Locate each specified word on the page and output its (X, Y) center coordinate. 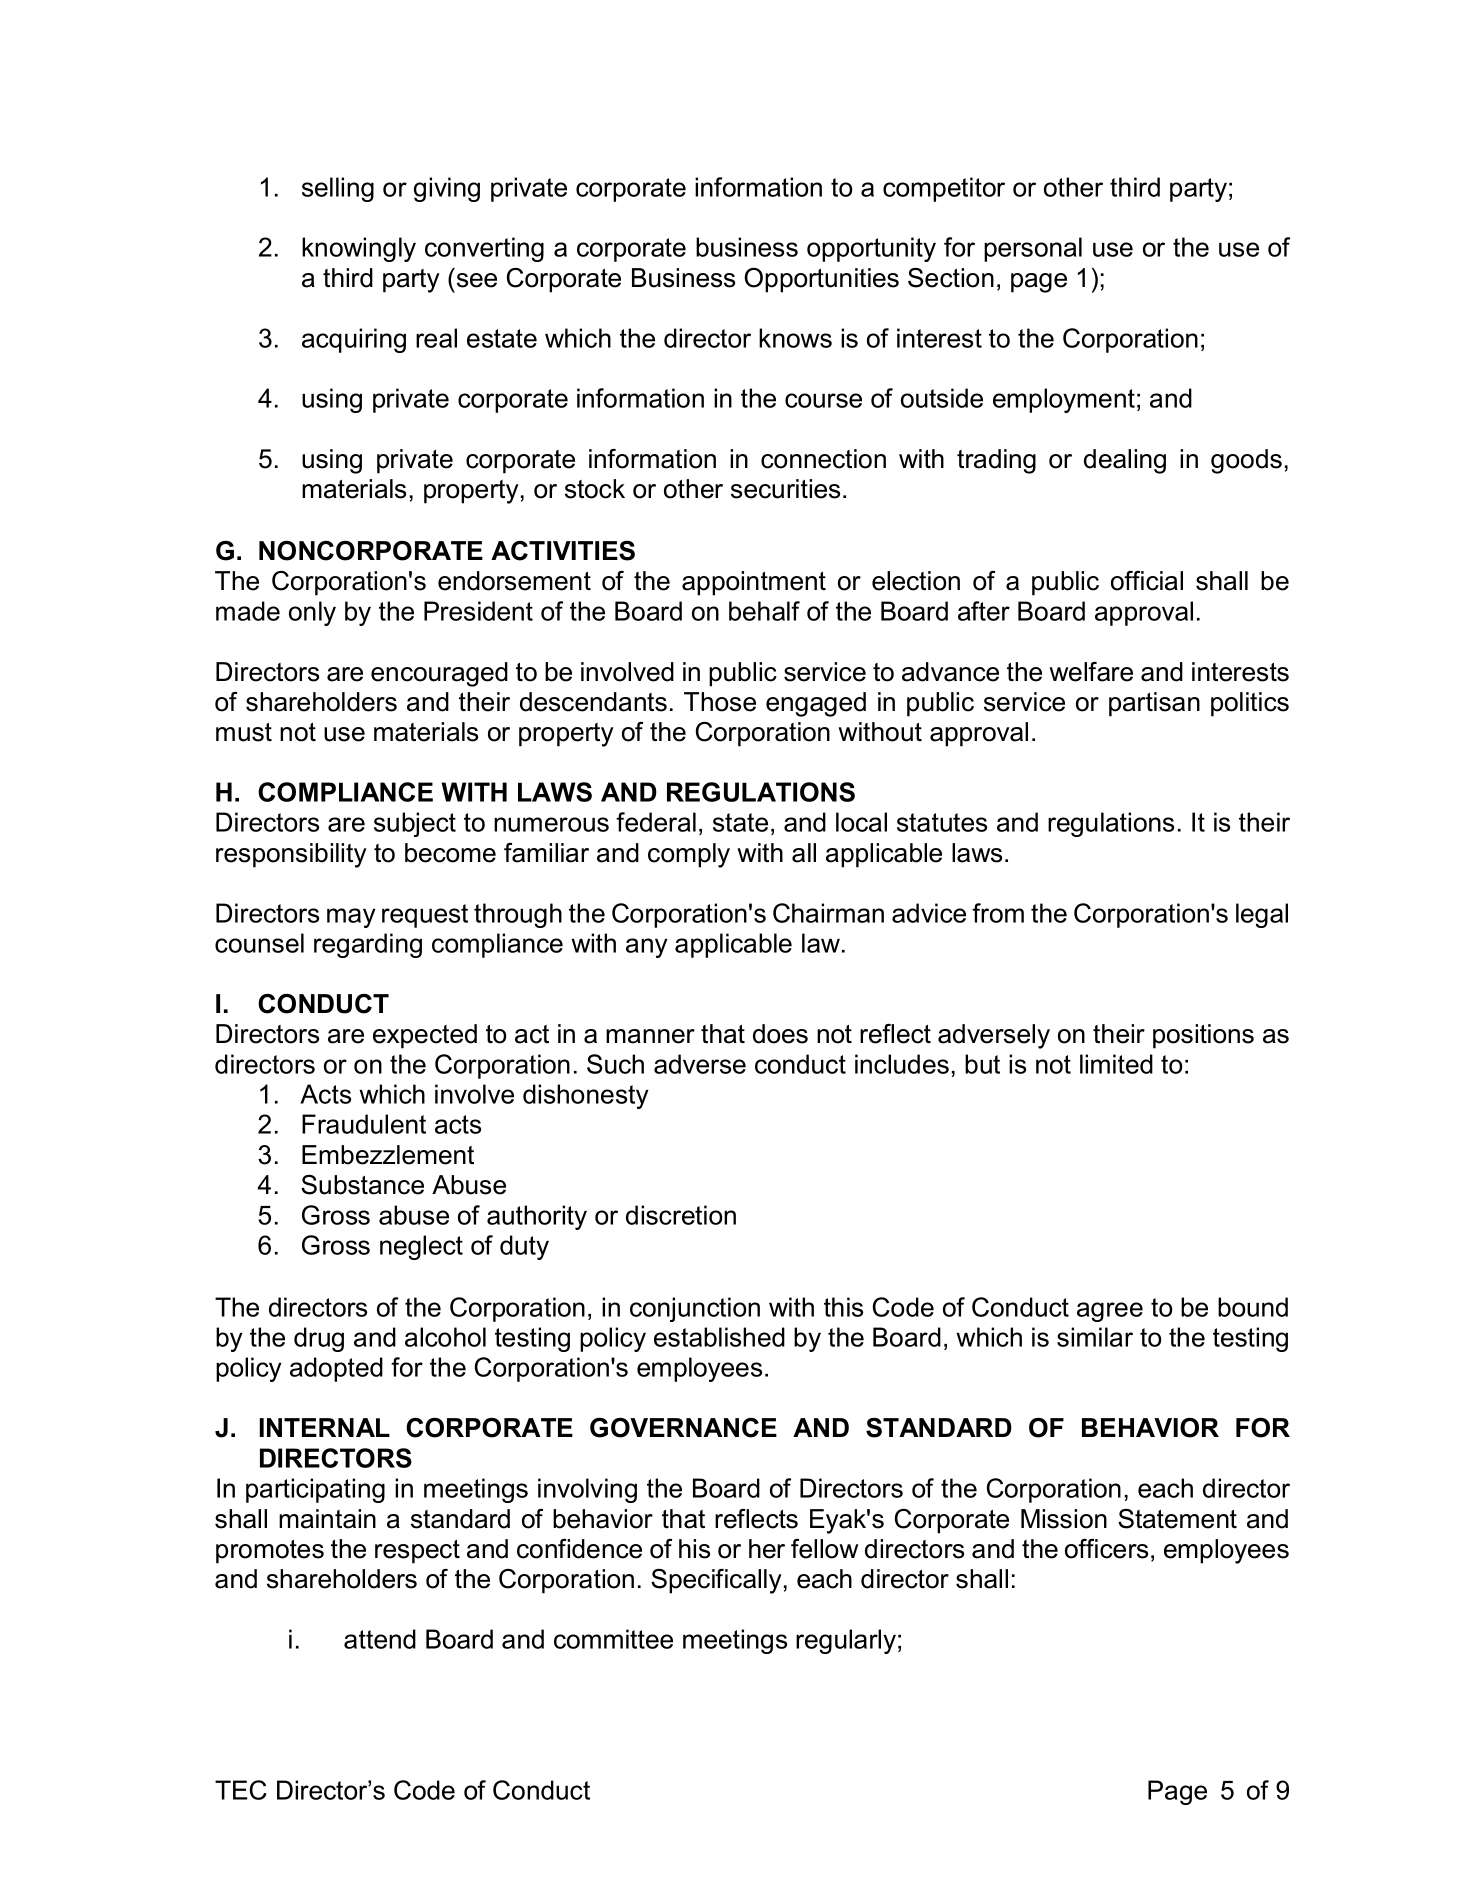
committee (613, 1639)
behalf (764, 611)
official (1147, 581)
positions (1203, 1036)
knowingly (359, 249)
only (312, 613)
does (780, 1034)
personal (1033, 249)
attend (380, 1639)
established (719, 1337)
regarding (368, 945)
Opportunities (821, 280)
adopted (336, 1369)
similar (1095, 1337)
